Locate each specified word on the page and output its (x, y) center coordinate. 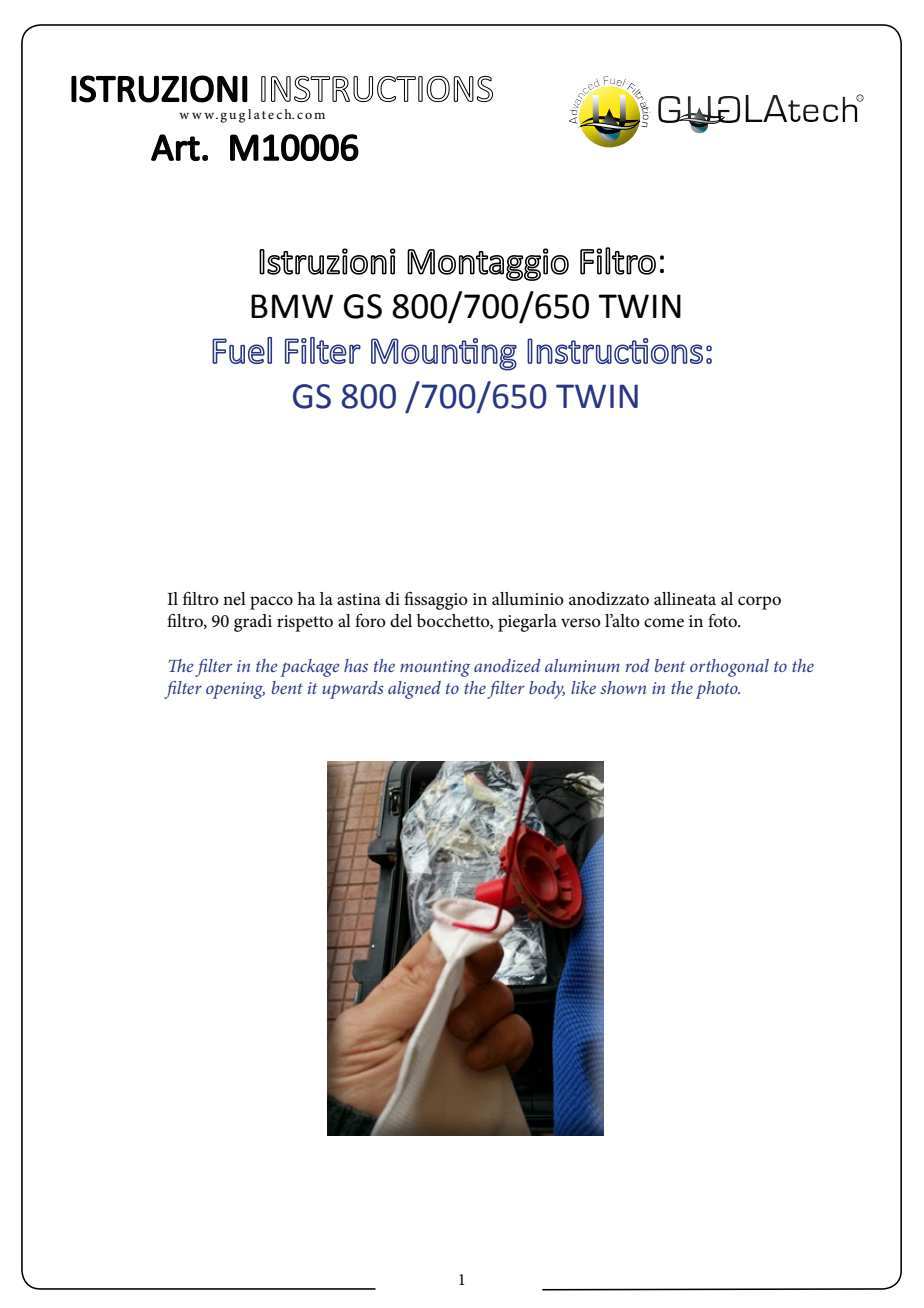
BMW (292, 306)
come (664, 623)
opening (235, 690)
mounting (435, 668)
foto (724, 620)
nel (234, 598)
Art (175, 147)
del (401, 620)
